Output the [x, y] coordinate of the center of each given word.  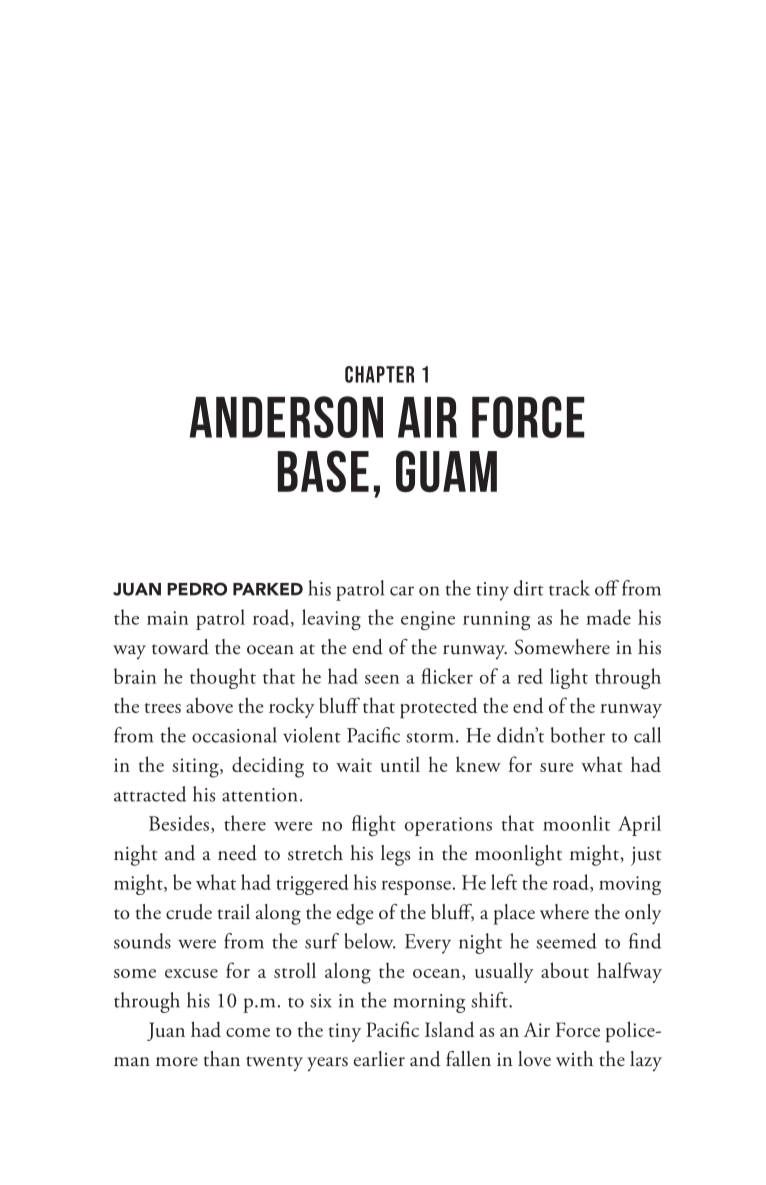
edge [355, 914]
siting [196, 768]
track [569, 588]
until [400, 764]
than [221, 1059]
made [608, 617]
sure [557, 767]
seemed [566, 941]
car [402, 591]
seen [382, 679]
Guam [446, 471]
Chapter [379, 374]
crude [189, 912]
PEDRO [197, 589]
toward [180, 647]
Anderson [286, 417]
